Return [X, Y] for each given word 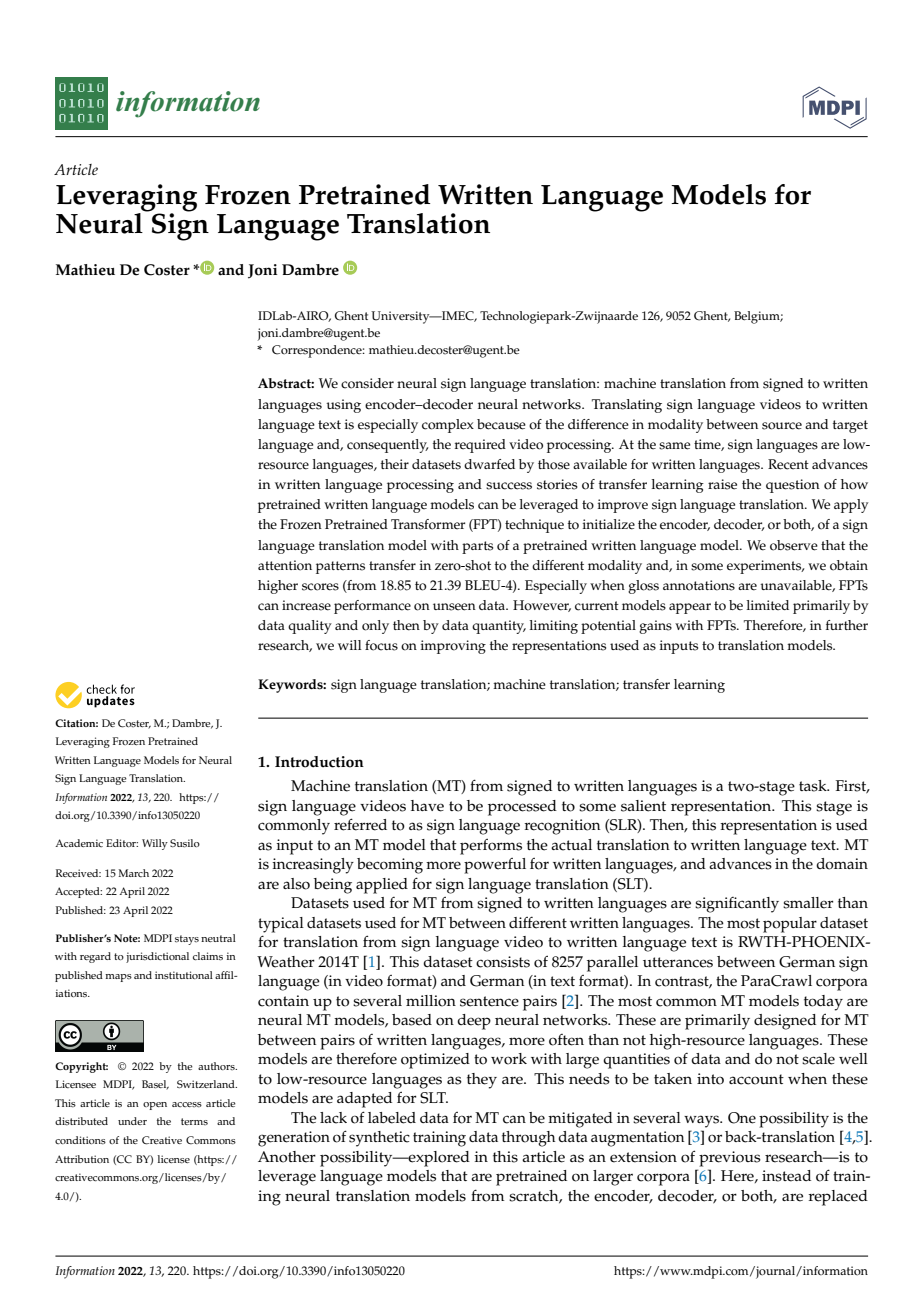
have [427, 806]
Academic [79, 843]
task [814, 786]
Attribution [82, 1159]
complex [448, 426]
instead [786, 1176]
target [850, 426]
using [343, 406]
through [528, 1139]
